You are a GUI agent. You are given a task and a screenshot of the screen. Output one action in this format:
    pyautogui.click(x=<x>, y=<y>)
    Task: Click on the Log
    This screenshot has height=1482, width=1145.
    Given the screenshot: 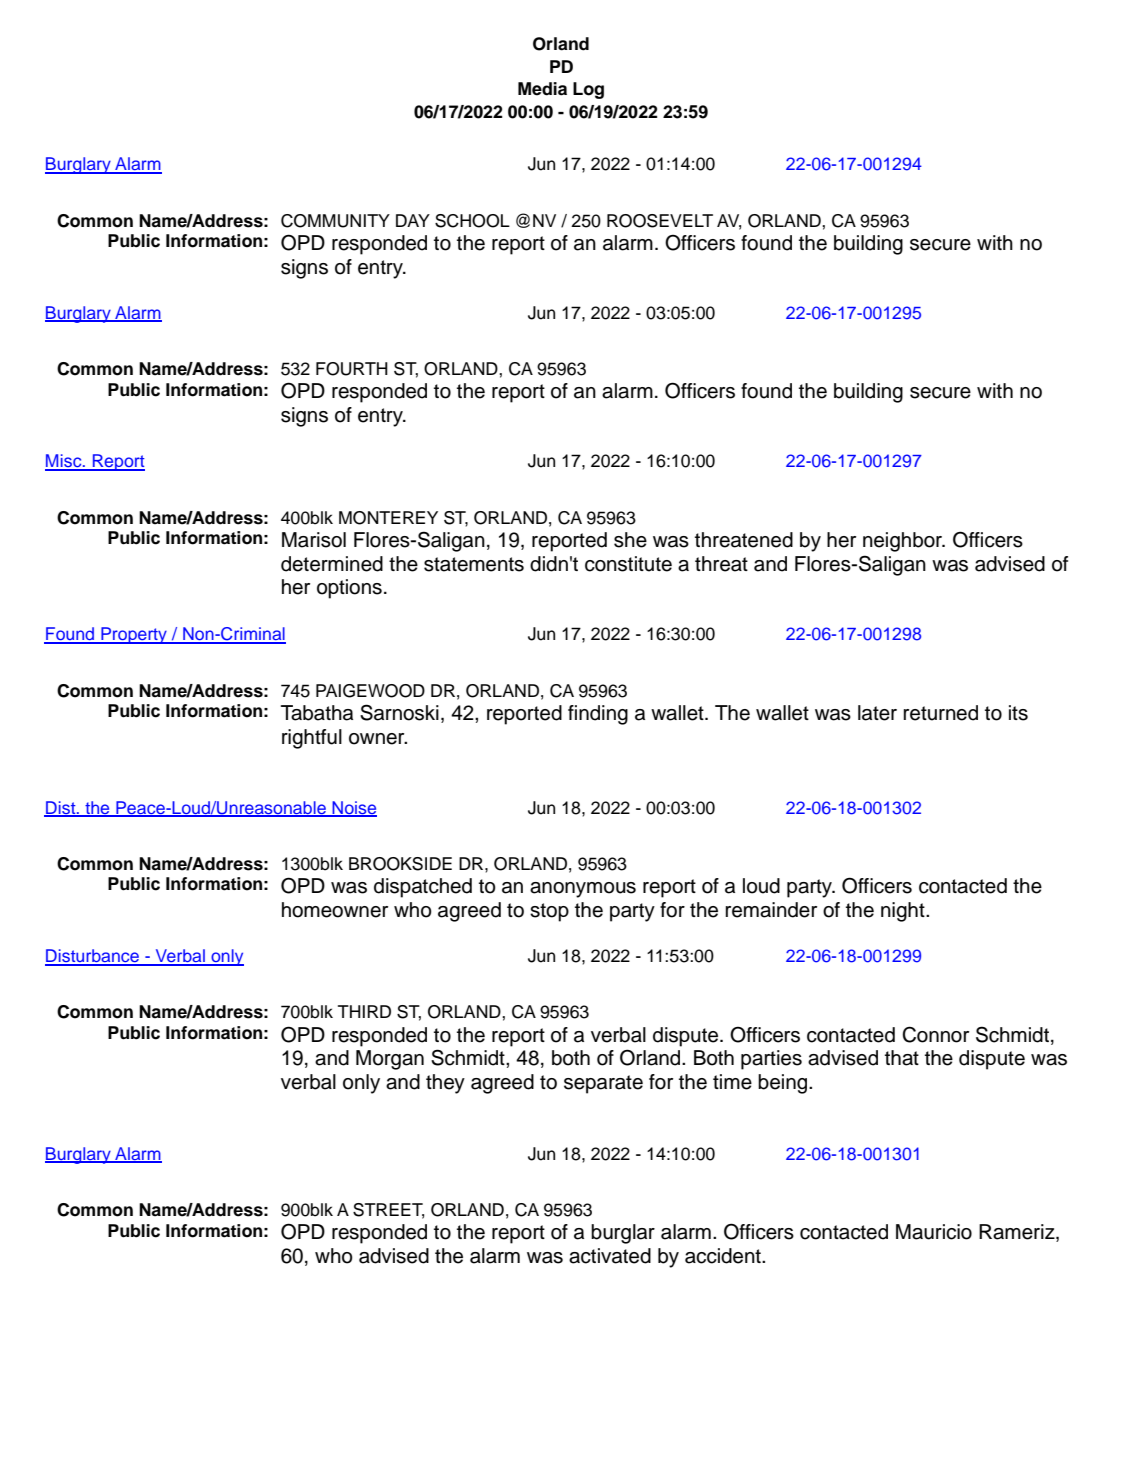 What is the action you would take?
    pyautogui.click(x=588, y=90)
